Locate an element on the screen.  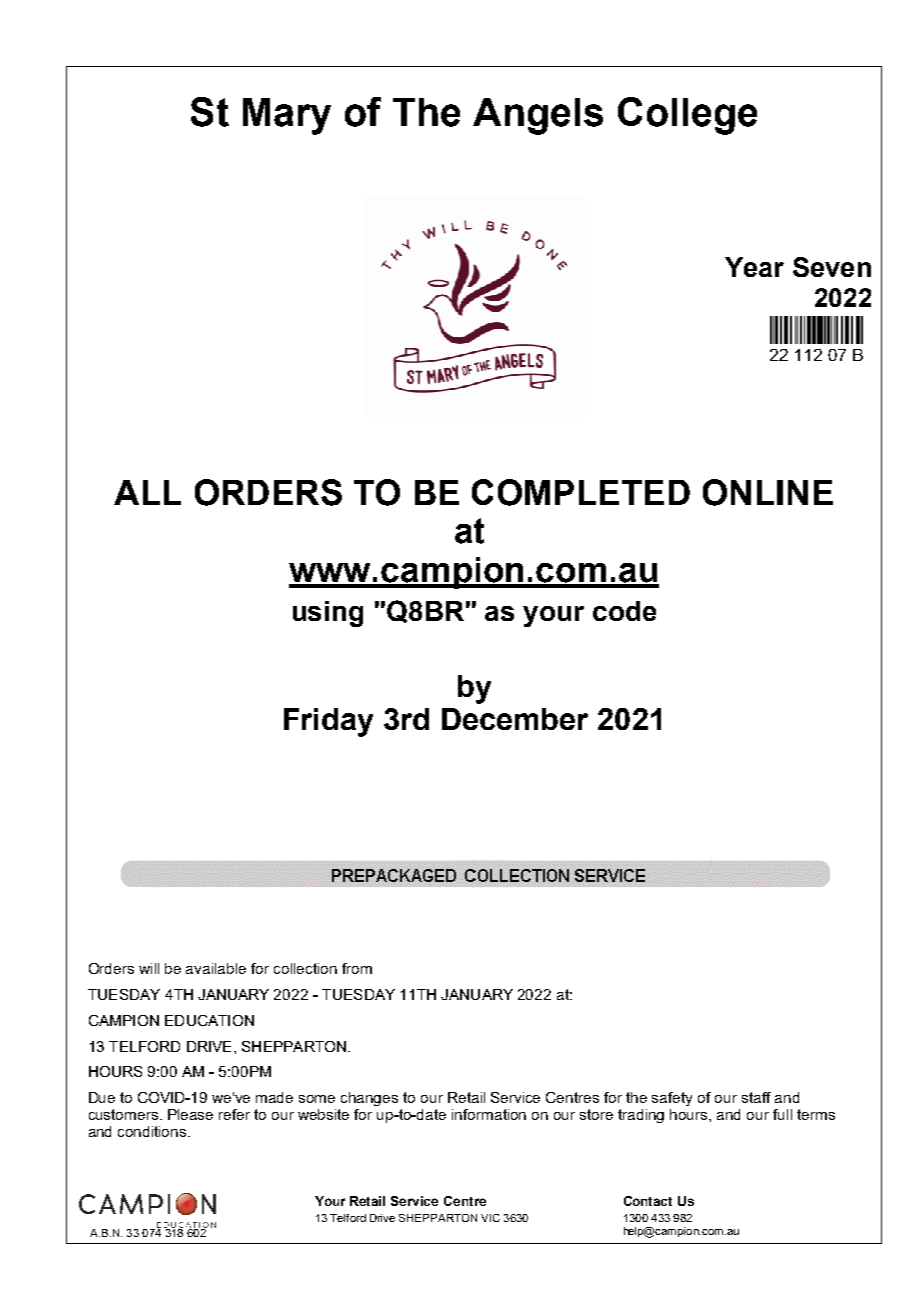
ALL is located at coordinates (147, 492).
